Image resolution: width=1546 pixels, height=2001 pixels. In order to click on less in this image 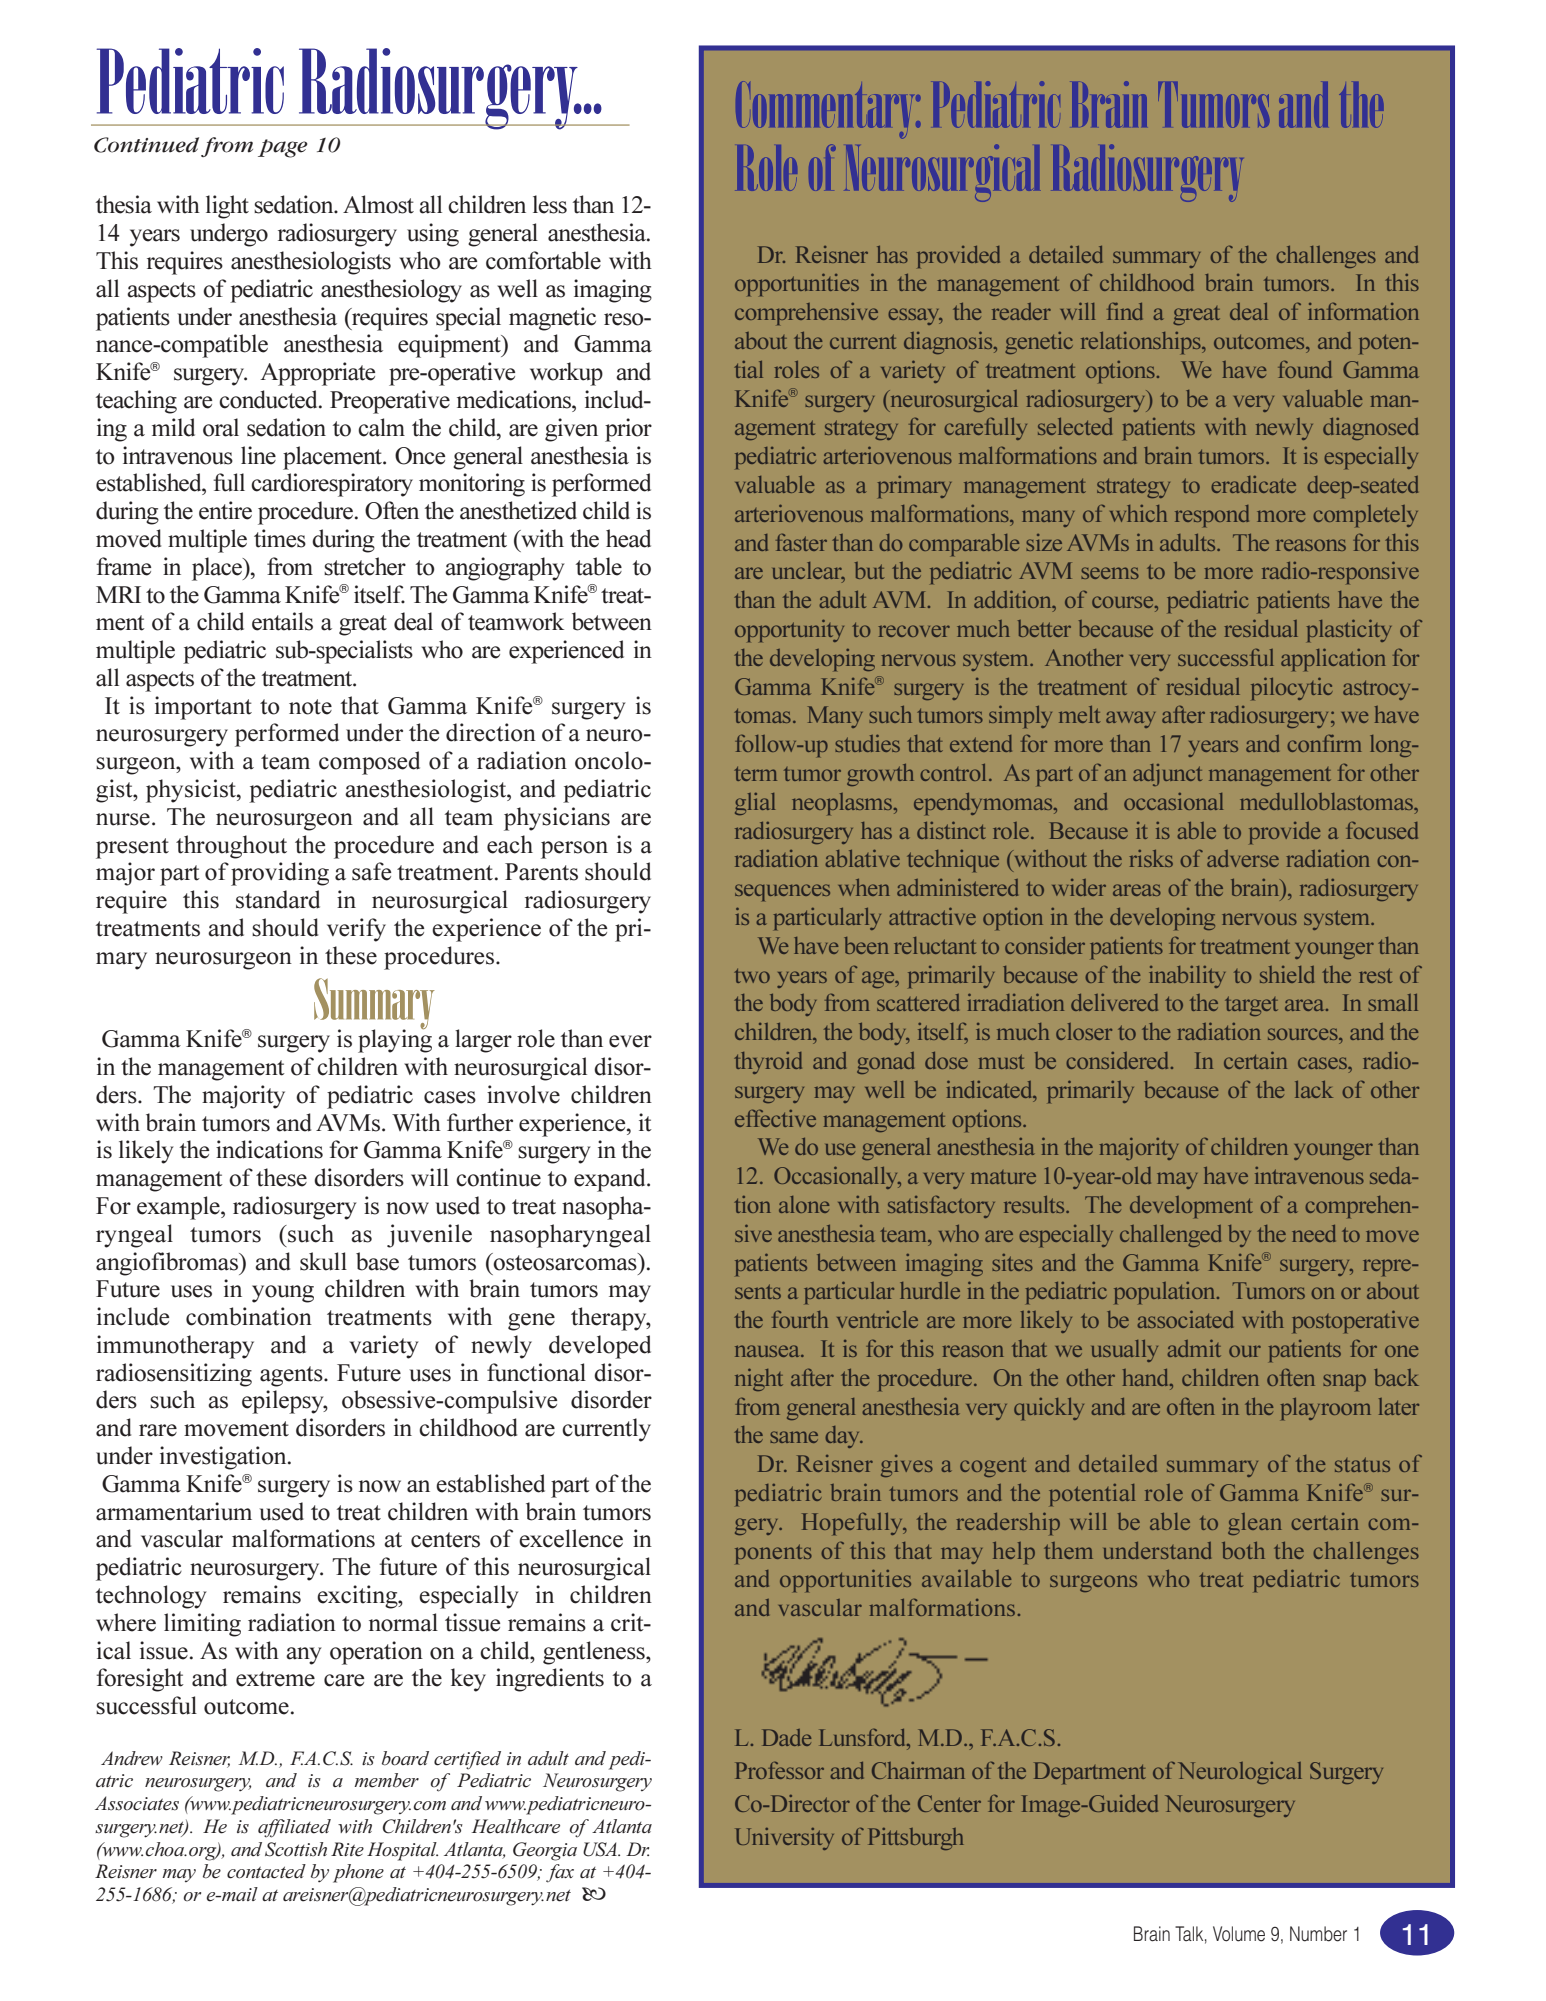, I will do `click(550, 204)`.
